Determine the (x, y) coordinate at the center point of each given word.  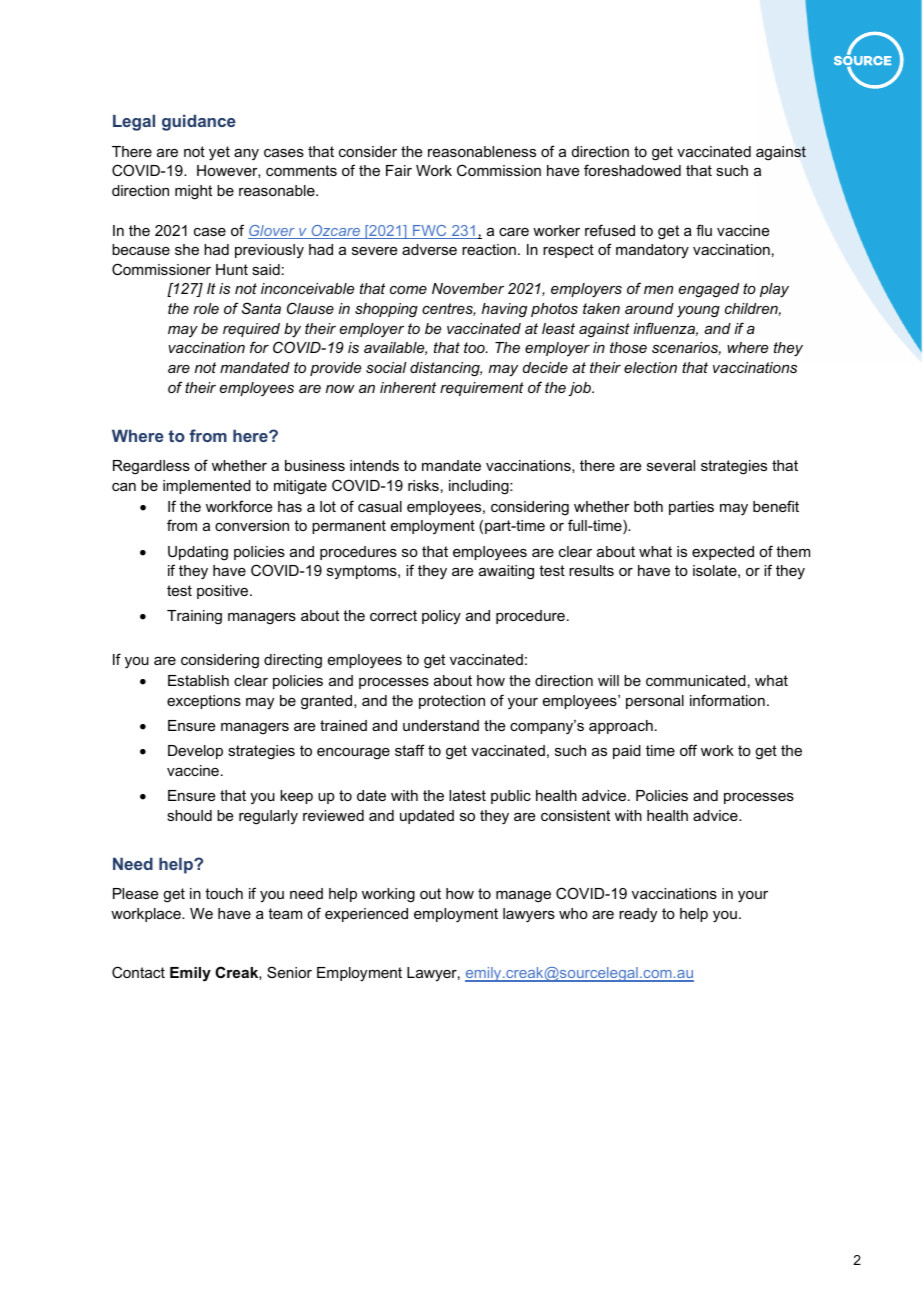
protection (452, 702)
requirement (482, 389)
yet (219, 153)
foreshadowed (632, 170)
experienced (366, 915)
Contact (138, 972)
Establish (198, 680)
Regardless (151, 467)
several (671, 465)
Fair (399, 170)
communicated (696, 680)
